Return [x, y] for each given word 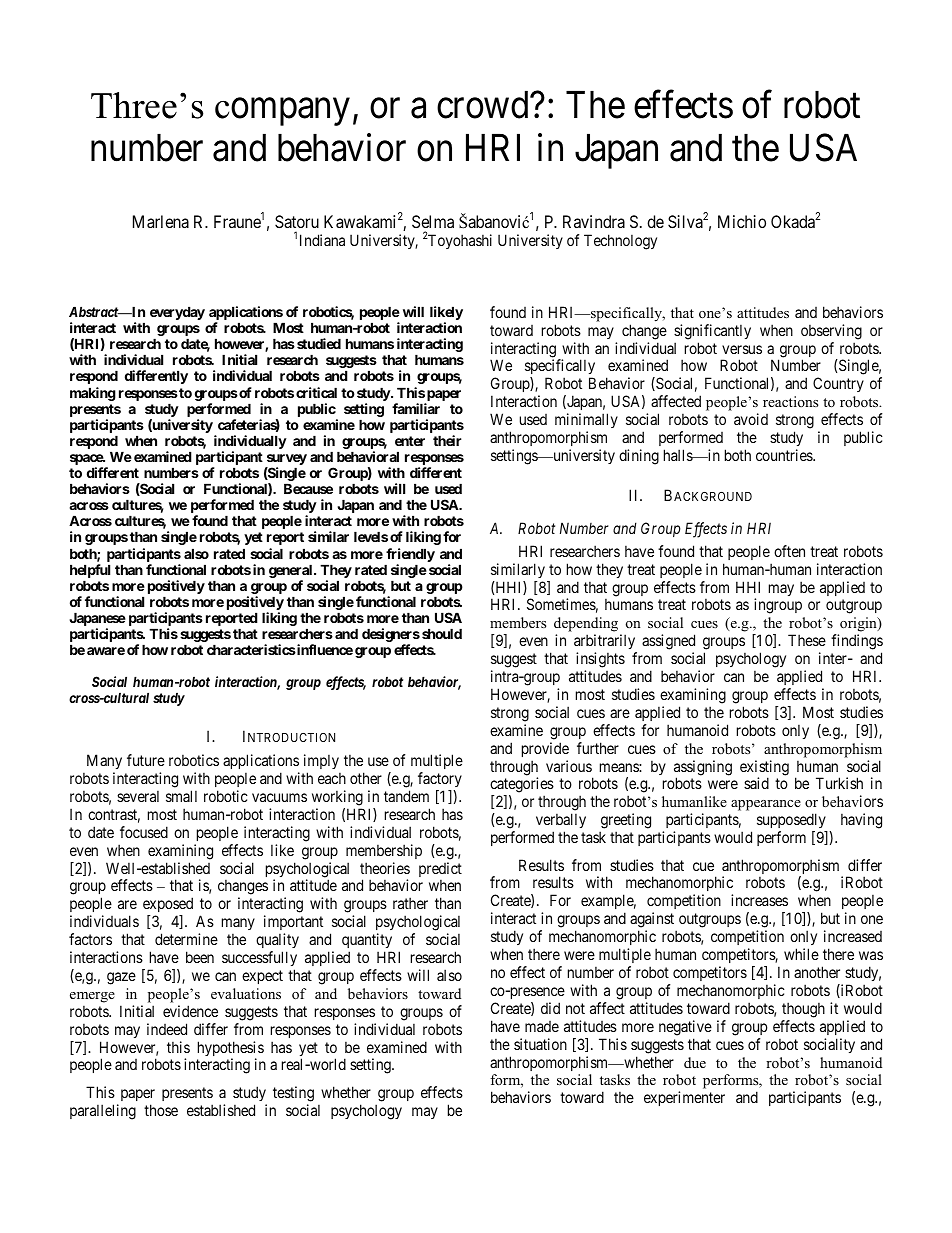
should [442, 633]
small [181, 796]
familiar [416, 408]
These [807, 640]
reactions [790, 401]
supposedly [792, 822]
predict [440, 871]
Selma [433, 221]
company [282, 112]
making [93, 394]
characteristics [251, 649]
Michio [742, 221]
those [161, 1110]
